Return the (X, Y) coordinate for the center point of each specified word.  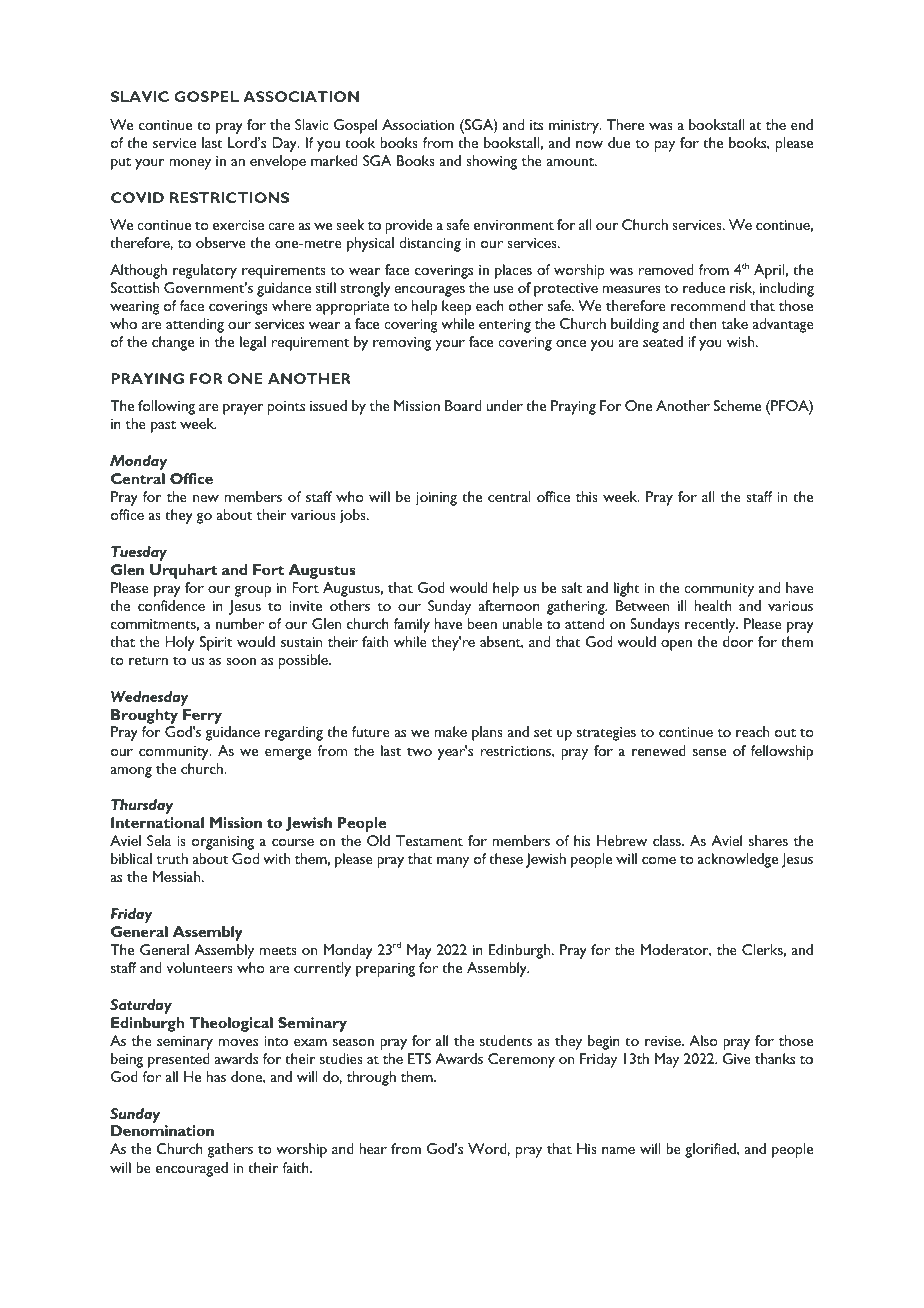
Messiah (178, 876)
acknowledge (738, 860)
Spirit (216, 643)
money (190, 164)
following (166, 407)
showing (491, 162)
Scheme (737, 405)
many (453, 862)
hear (373, 1148)
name (618, 1150)
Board (463, 405)
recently (711, 625)
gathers (230, 1150)
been (482, 623)
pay (665, 146)
